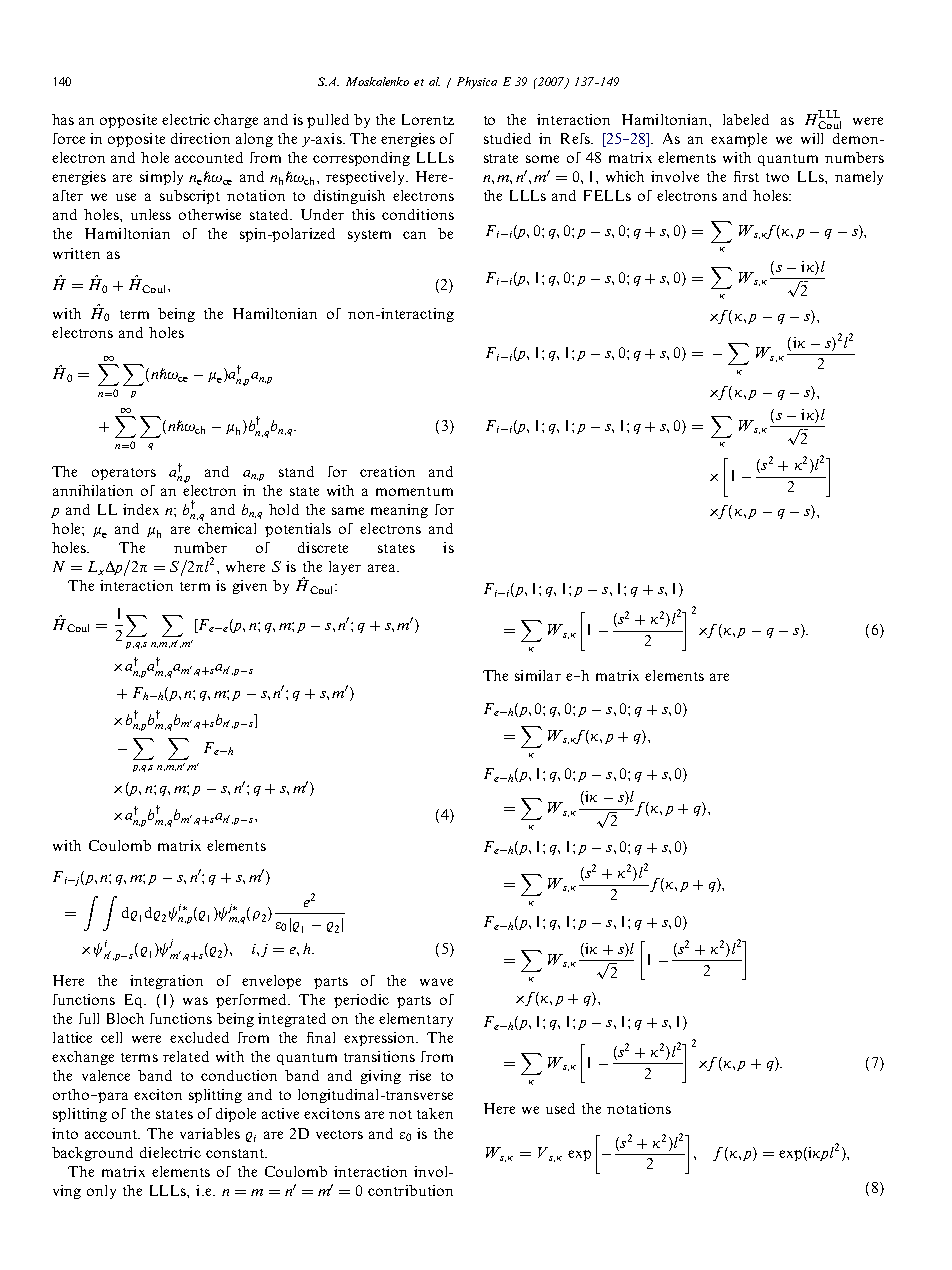 This screenshot has height=1270, width=952. I want to click on variables, so click(210, 1133).
